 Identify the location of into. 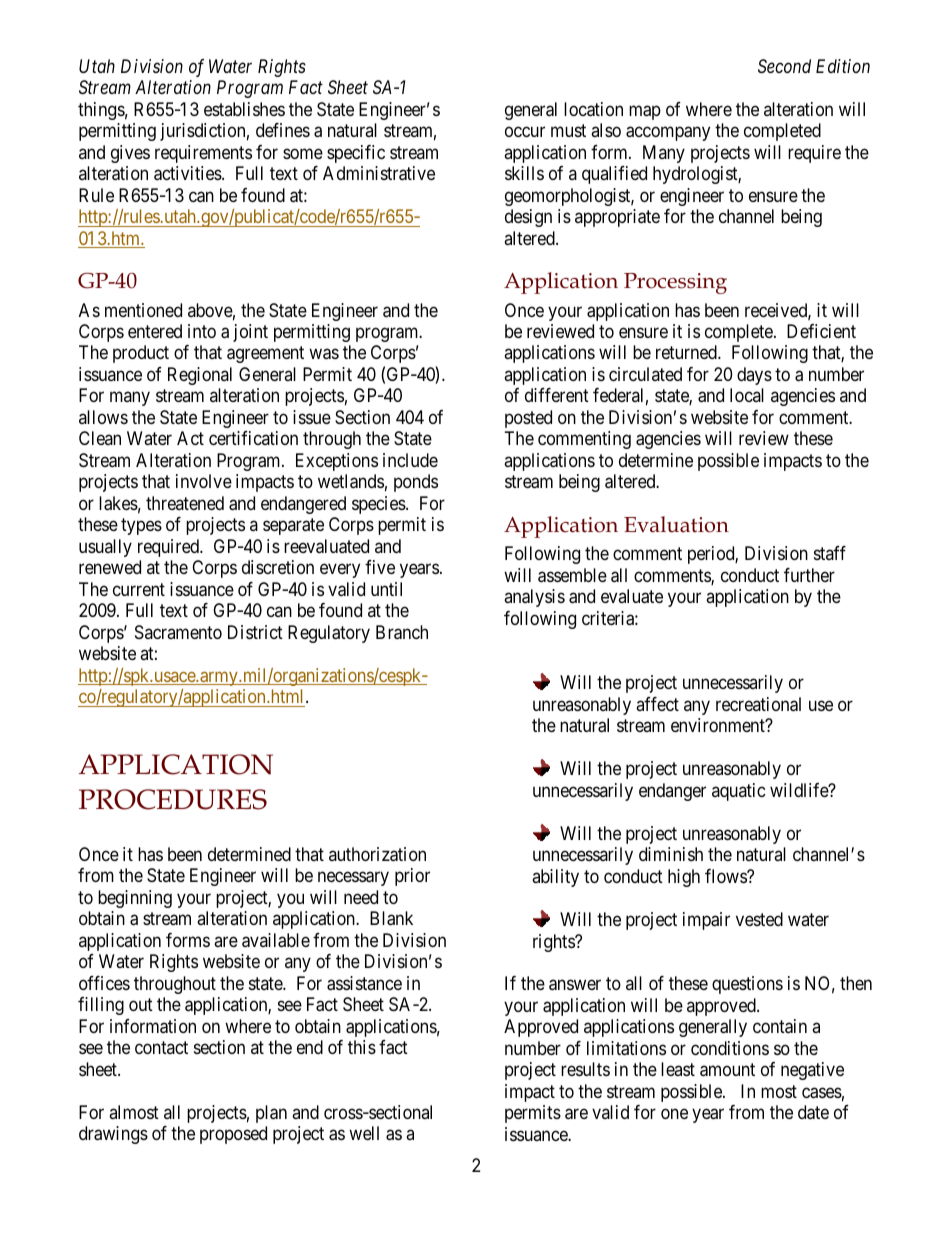
(202, 331).
